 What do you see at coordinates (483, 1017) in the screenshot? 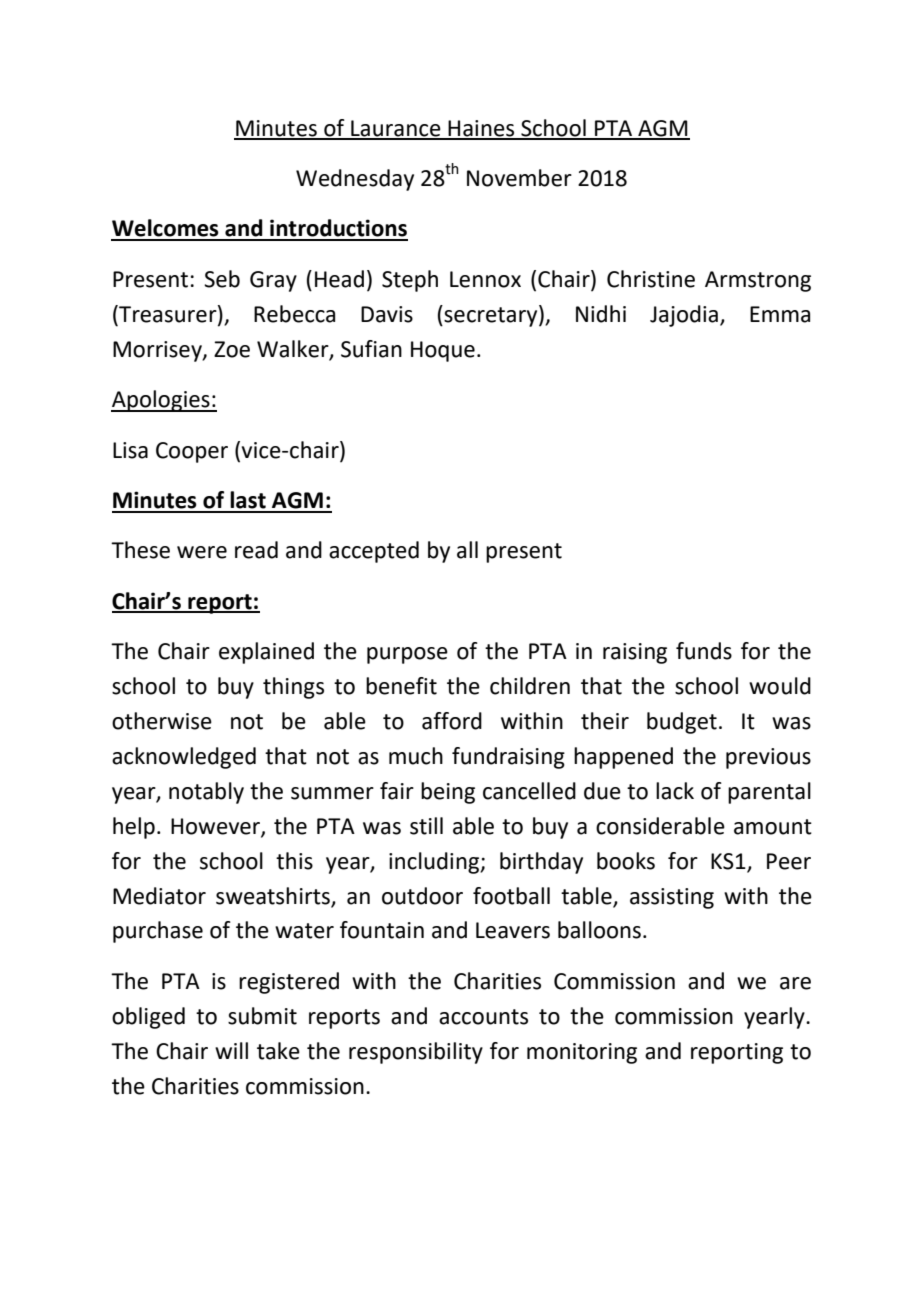
I see `accounts` at bounding box center [483, 1017].
